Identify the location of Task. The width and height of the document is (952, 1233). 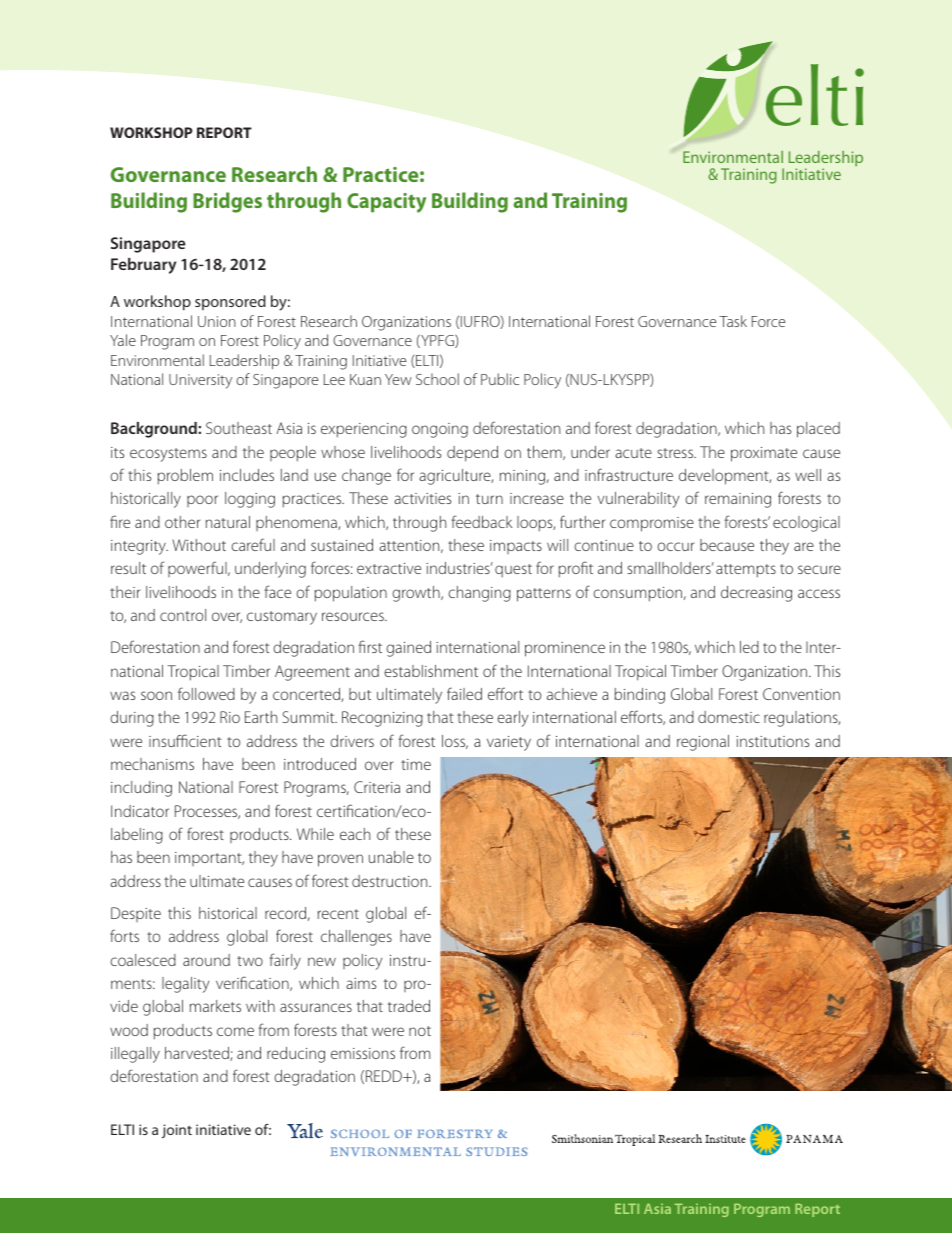
(733, 321).
